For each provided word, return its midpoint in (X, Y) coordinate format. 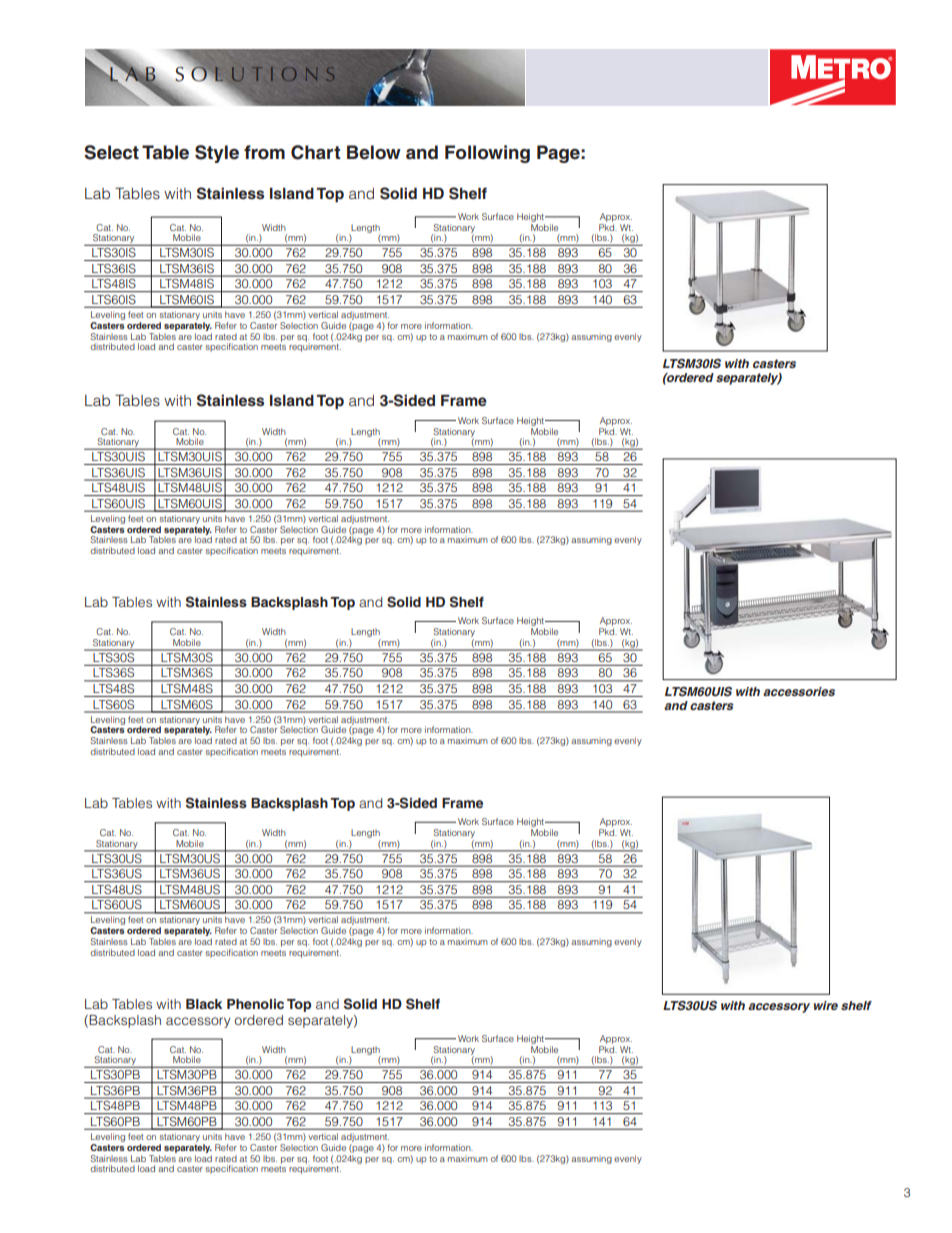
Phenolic (255, 1004)
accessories (799, 691)
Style (217, 154)
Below (374, 152)
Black (204, 1004)
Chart (315, 152)
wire (826, 1005)
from (264, 152)
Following (487, 154)
